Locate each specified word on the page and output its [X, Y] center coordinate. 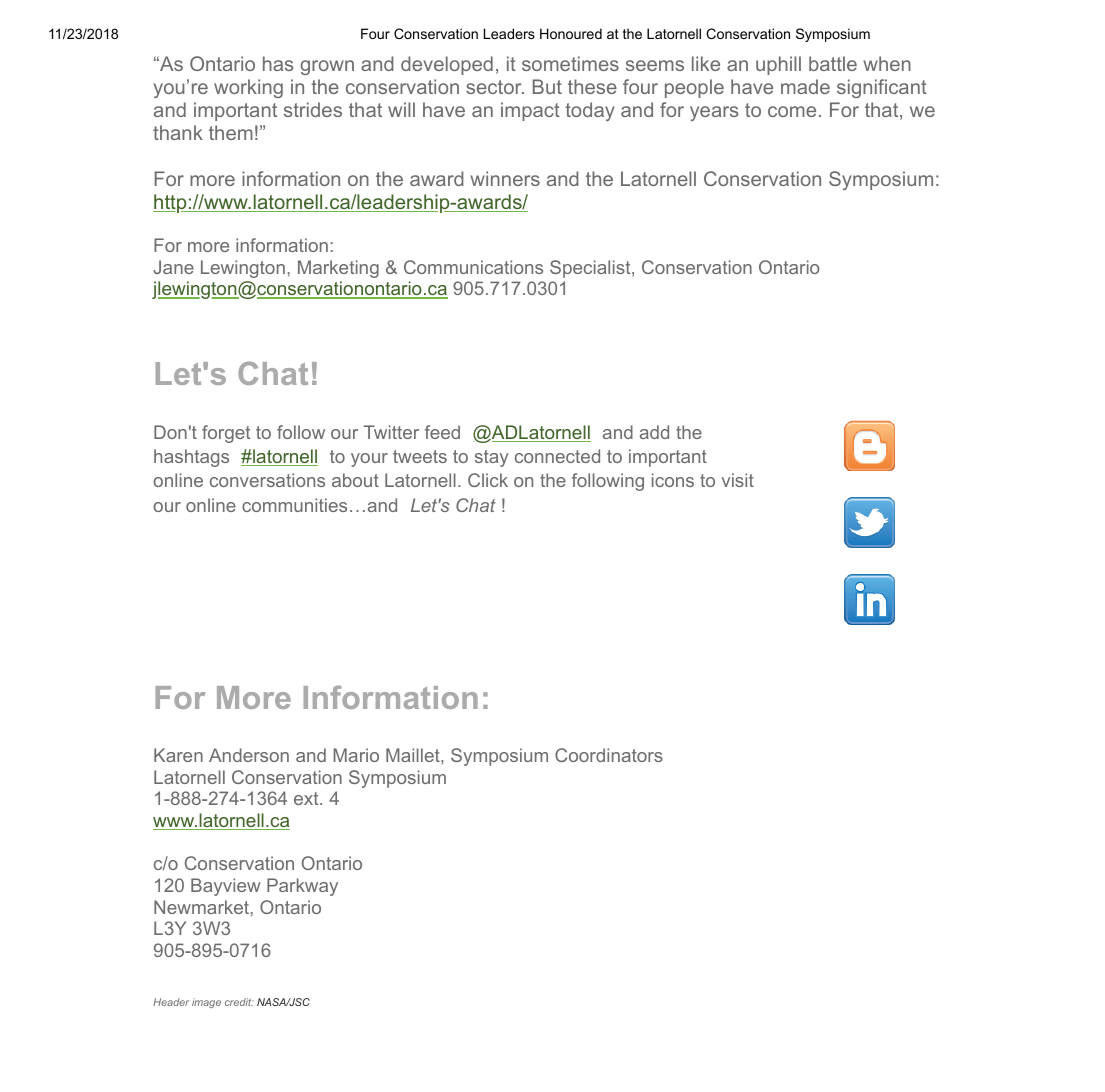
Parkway [302, 887]
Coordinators [609, 755]
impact [530, 111]
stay [492, 458]
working [248, 88]
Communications [473, 267]
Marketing [338, 269]
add [654, 432]
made [805, 86]
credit [239, 1002]
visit [738, 480]
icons [673, 480]
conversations [267, 480]
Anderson [249, 755]
